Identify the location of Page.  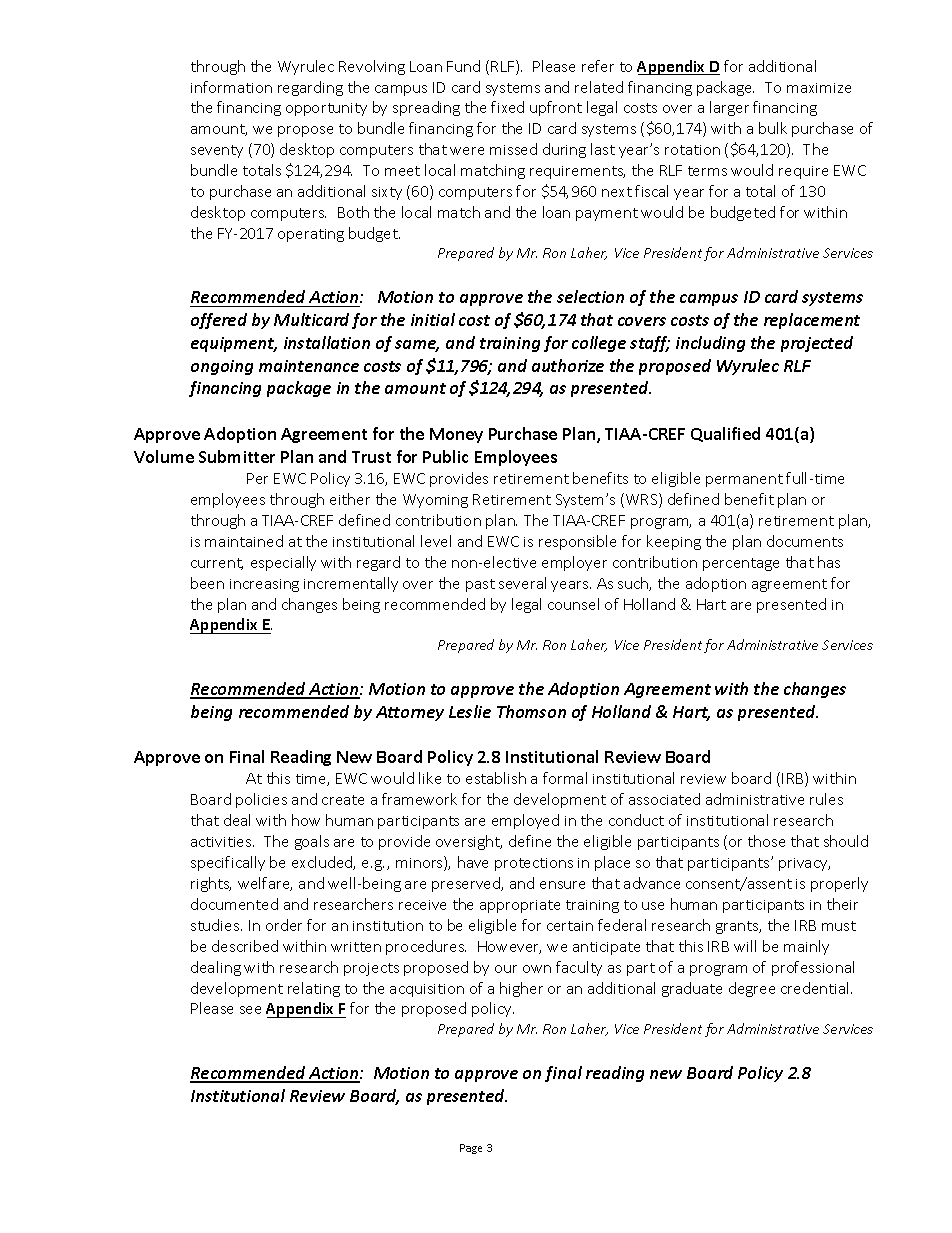
(471, 1149).
